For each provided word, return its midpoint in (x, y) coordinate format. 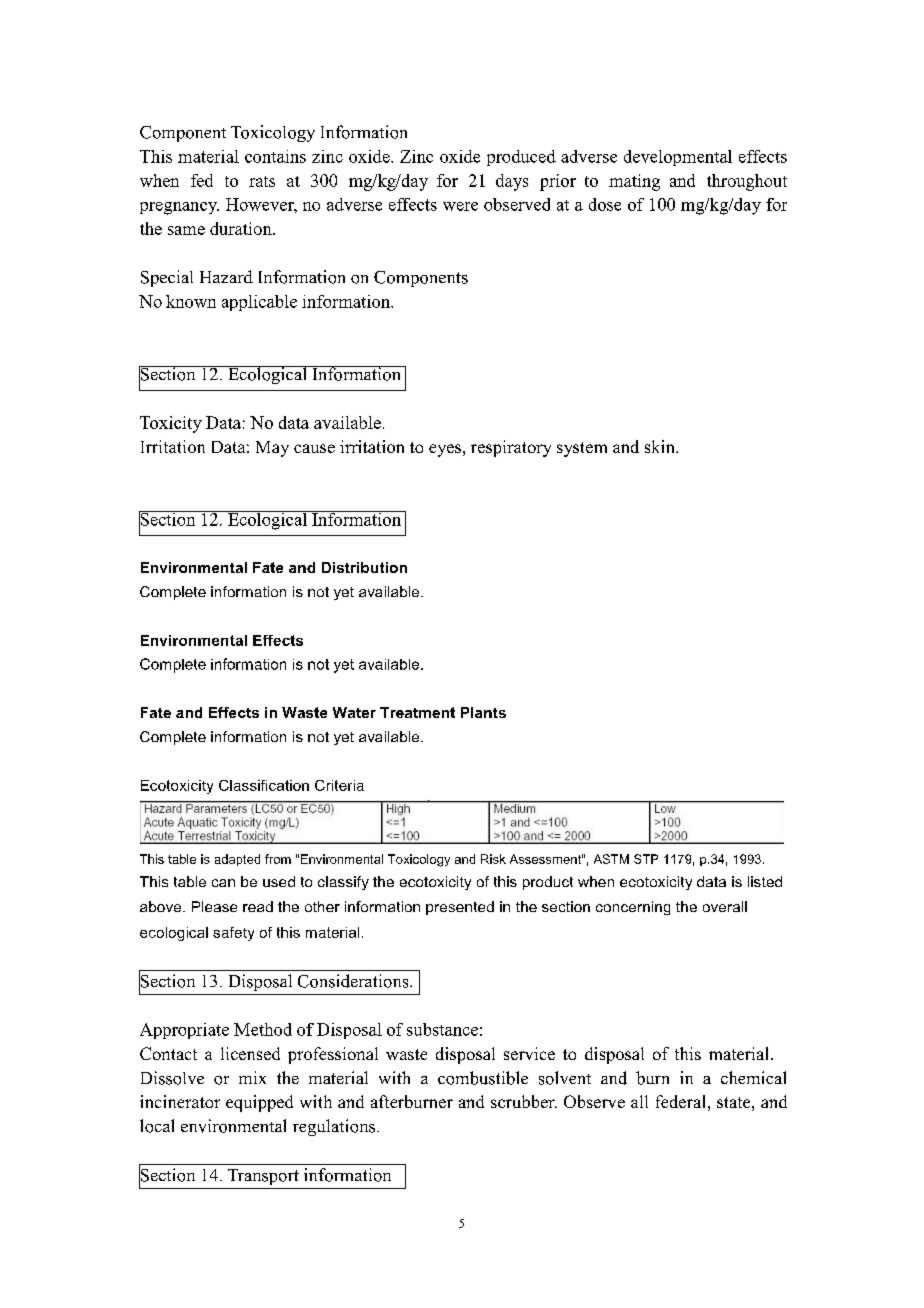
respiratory (511, 448)
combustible (483, 1078)
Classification (264, 785)
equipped (259, 1103)
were (460, 206)
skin (661, 446)
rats (262, 181)
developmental (678, 158)
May (272, 449)
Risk (493, 859)
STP (646, 859)
